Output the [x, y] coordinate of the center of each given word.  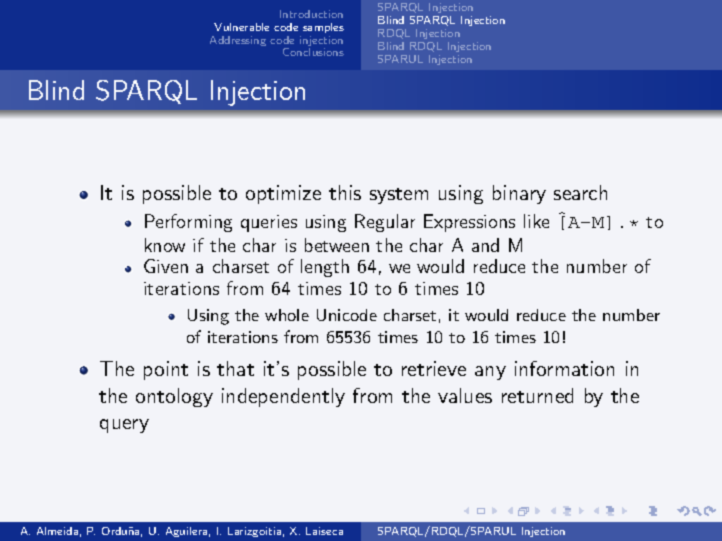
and [485, 245]
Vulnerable [241, 27]
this [345, 192]
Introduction [311, 14]
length [325, 268]
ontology [174, 397]
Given [166, 266]
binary [519, 194]
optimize [283, 194]
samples [323, 28]
